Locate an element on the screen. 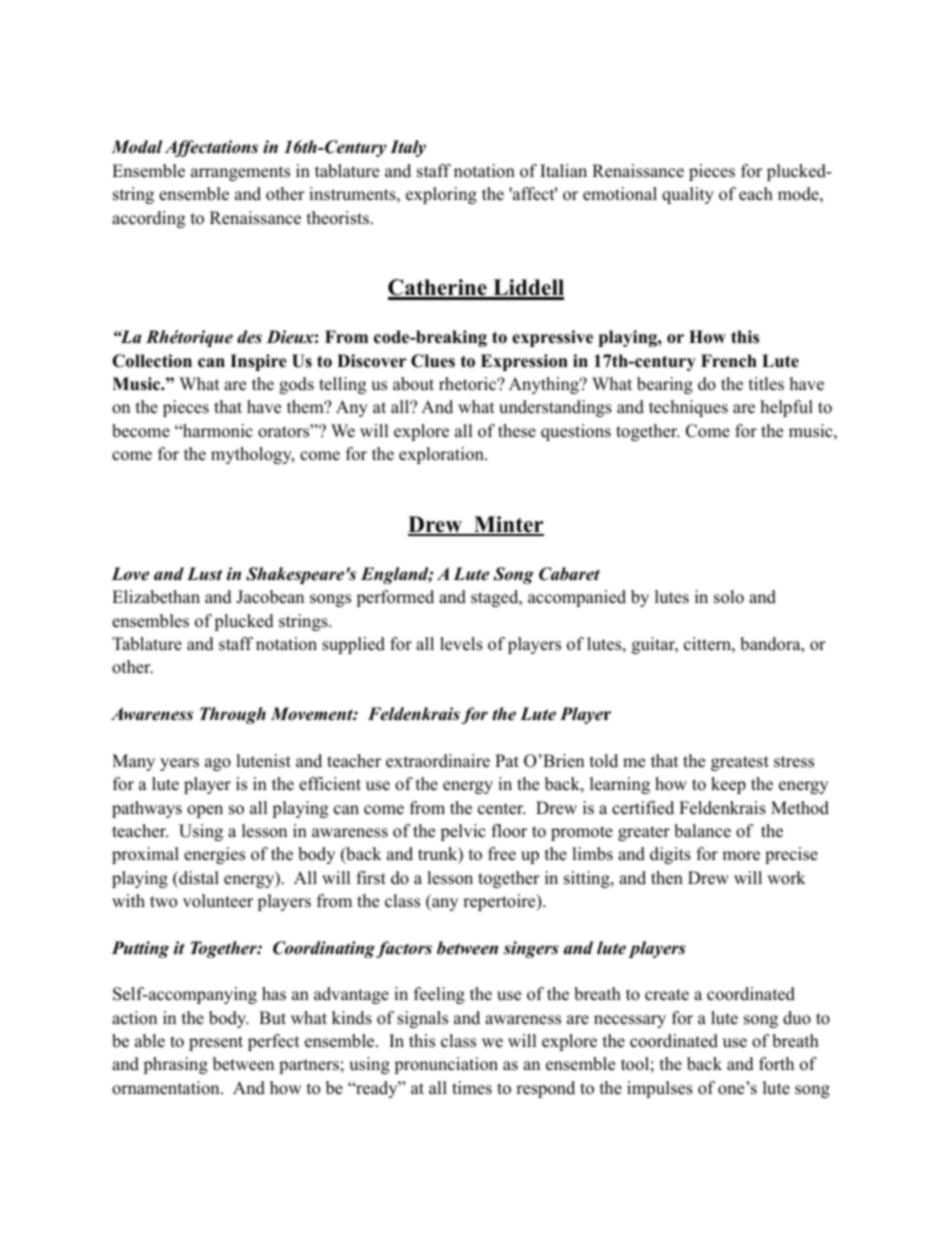 This screenshot has height=1233, width=952. distal is located at coordinates (198, 878).
